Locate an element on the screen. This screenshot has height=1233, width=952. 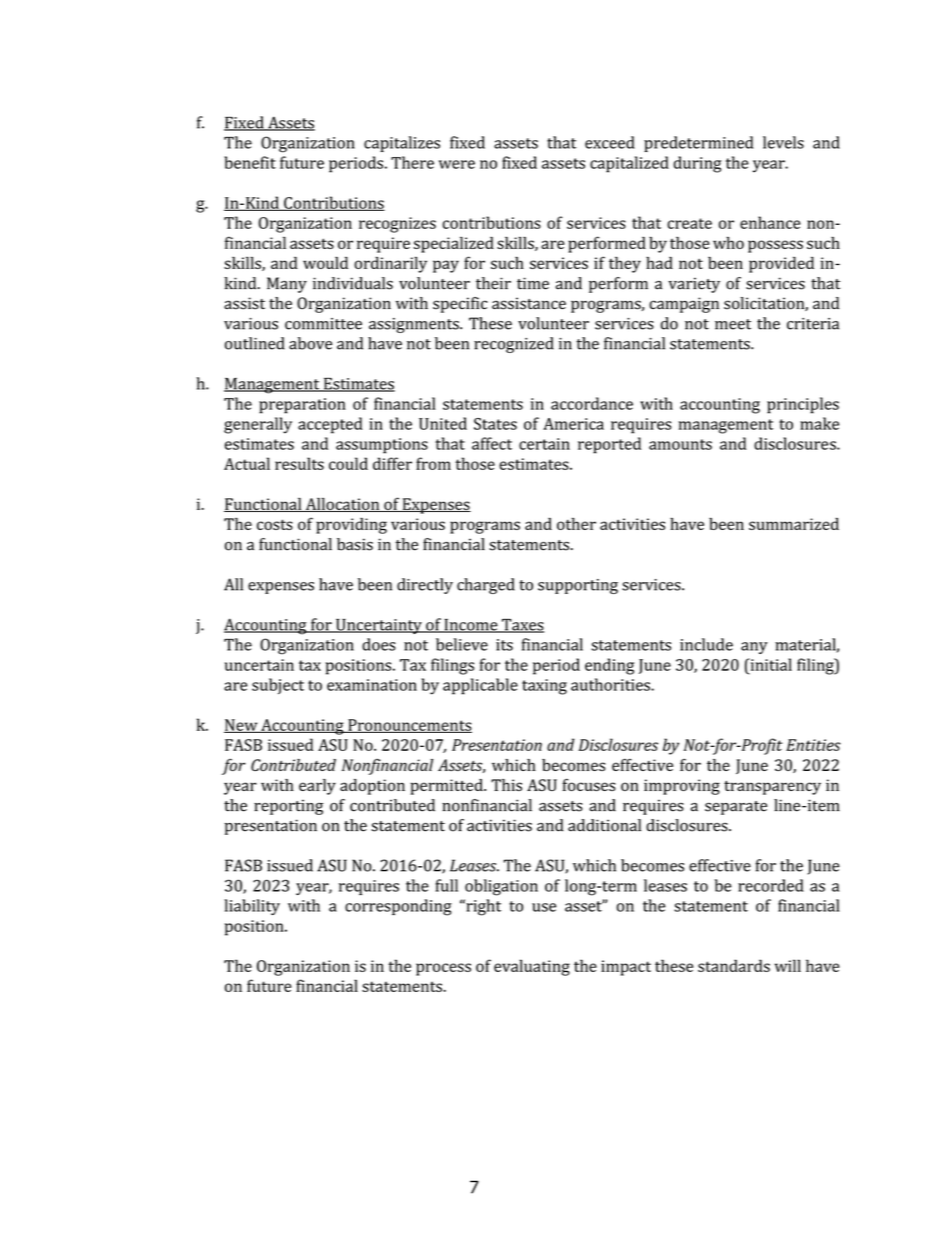
initial is located at coordinates (770, 664).
